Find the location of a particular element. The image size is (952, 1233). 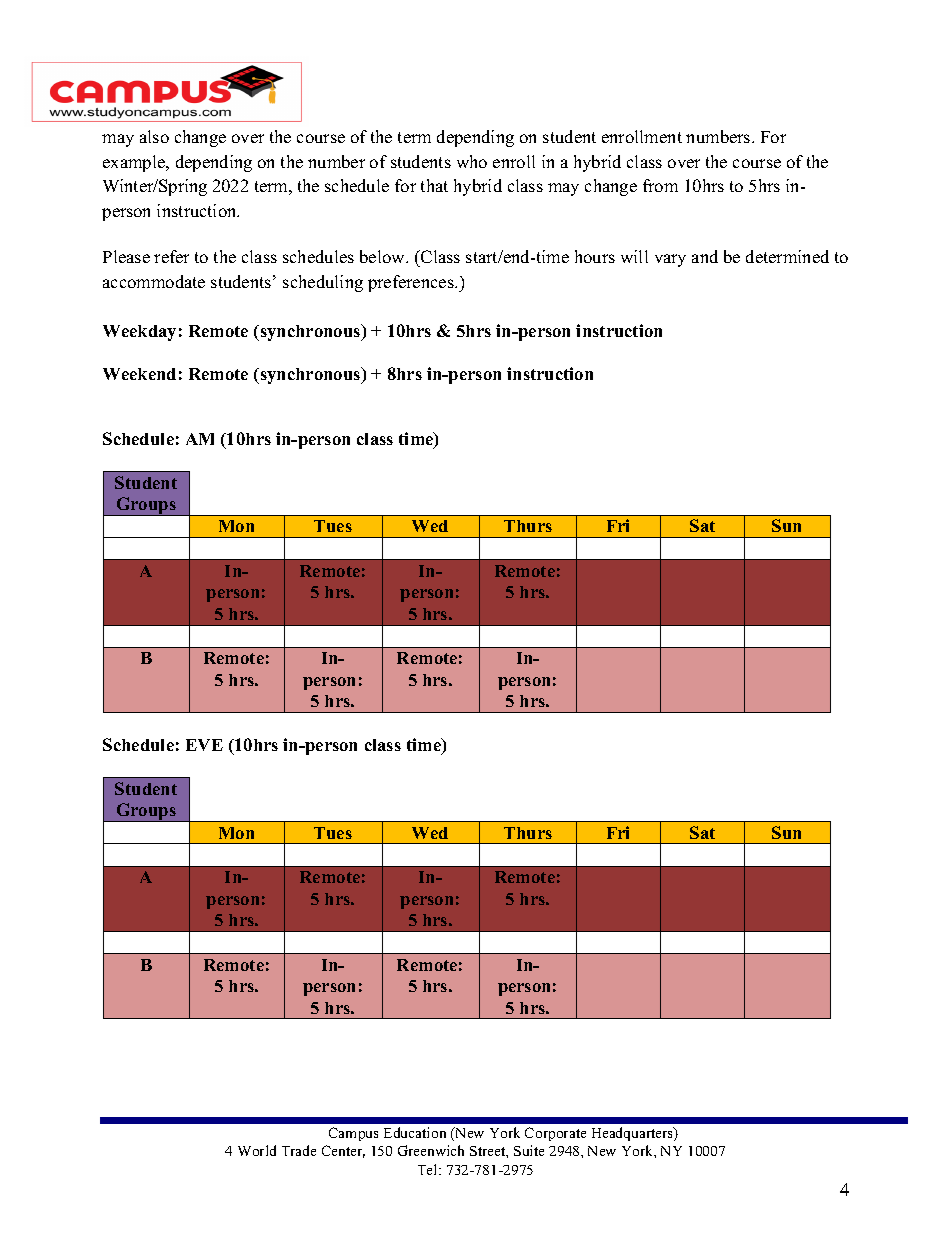

vary is located at coordinates (670, 260).
